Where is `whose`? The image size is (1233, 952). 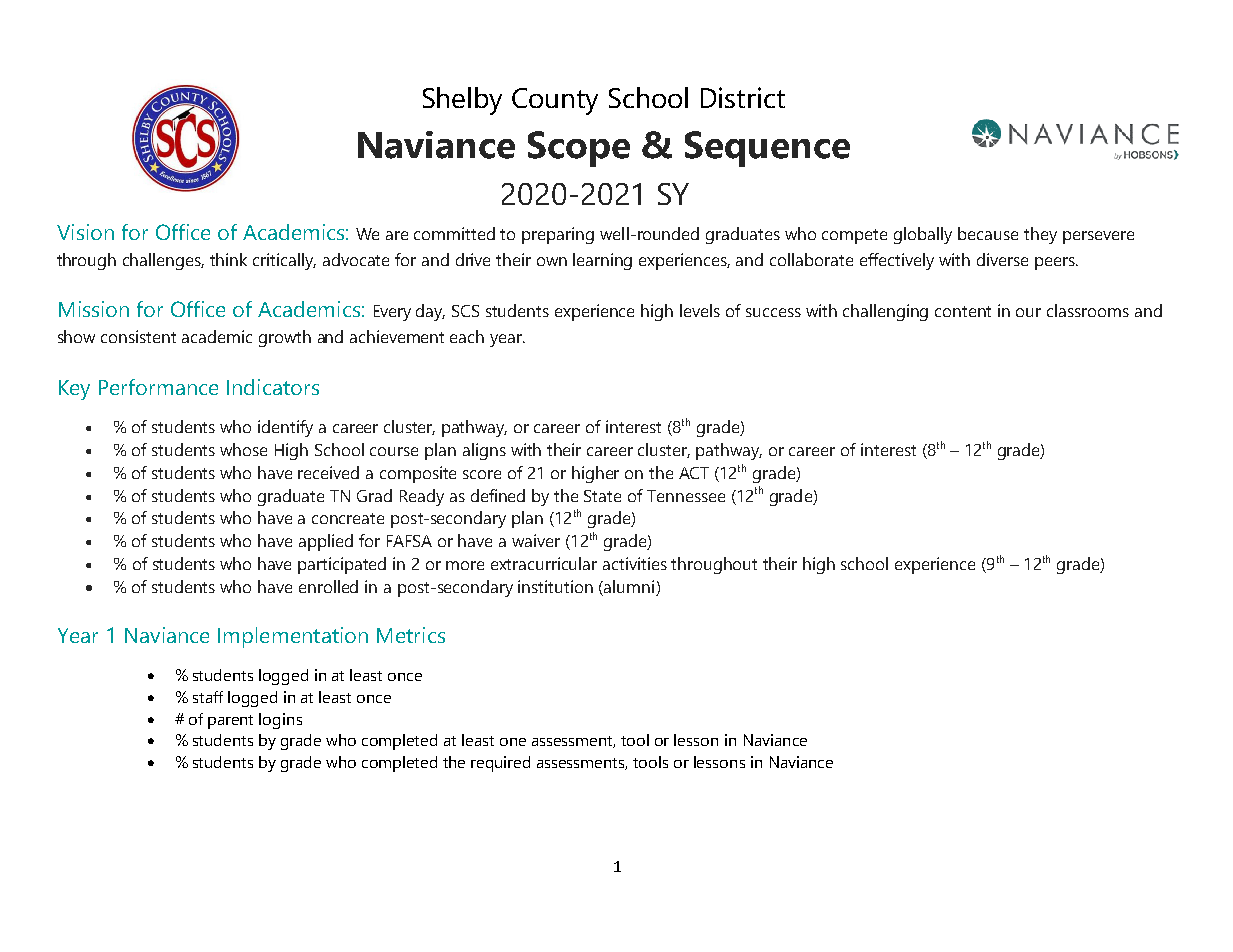 whose is located at coordinates (243, 449).
